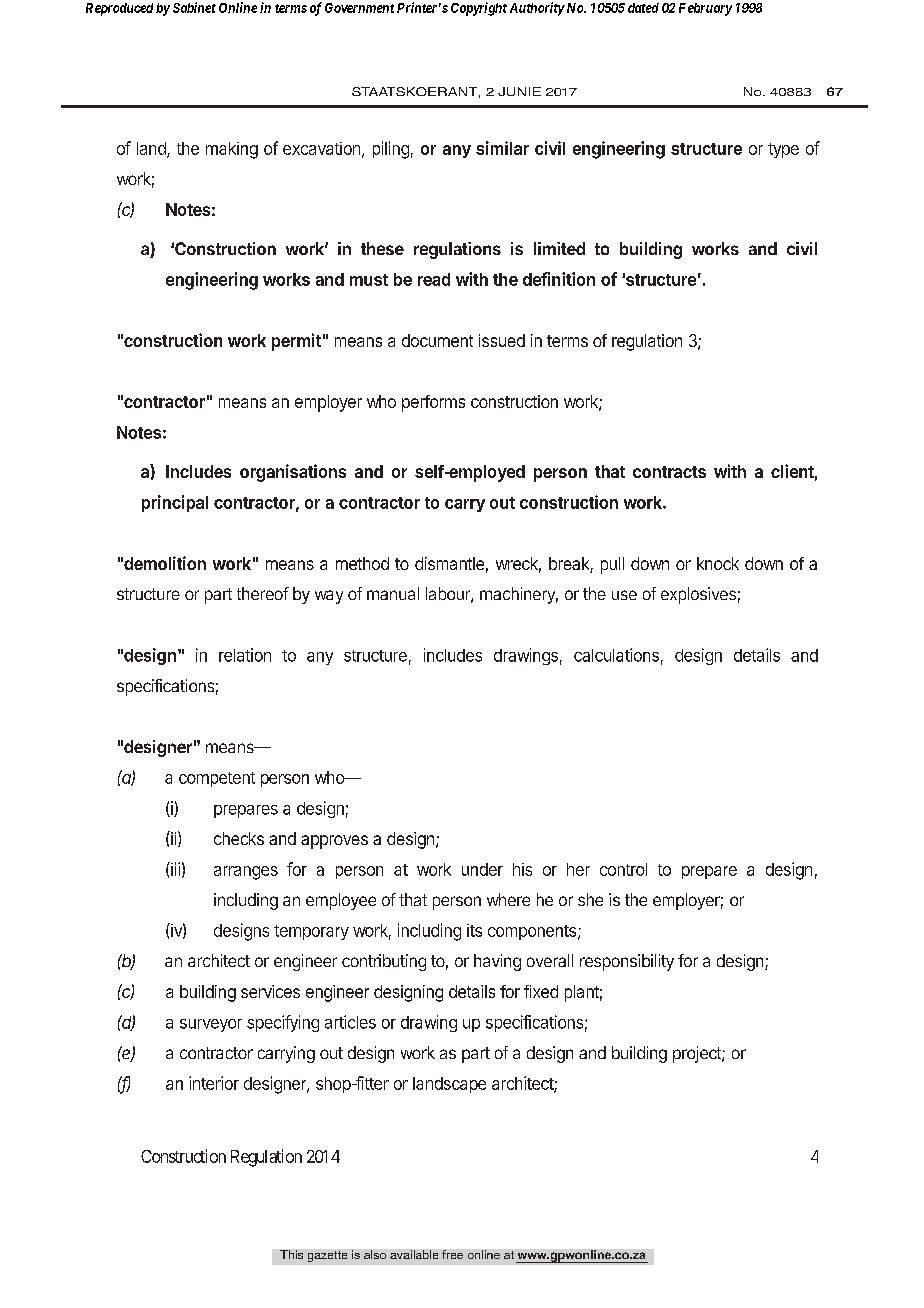  What do you see at coordinates (245, 655) in the document?
I see `relation` at bounding box center [245, 655].
